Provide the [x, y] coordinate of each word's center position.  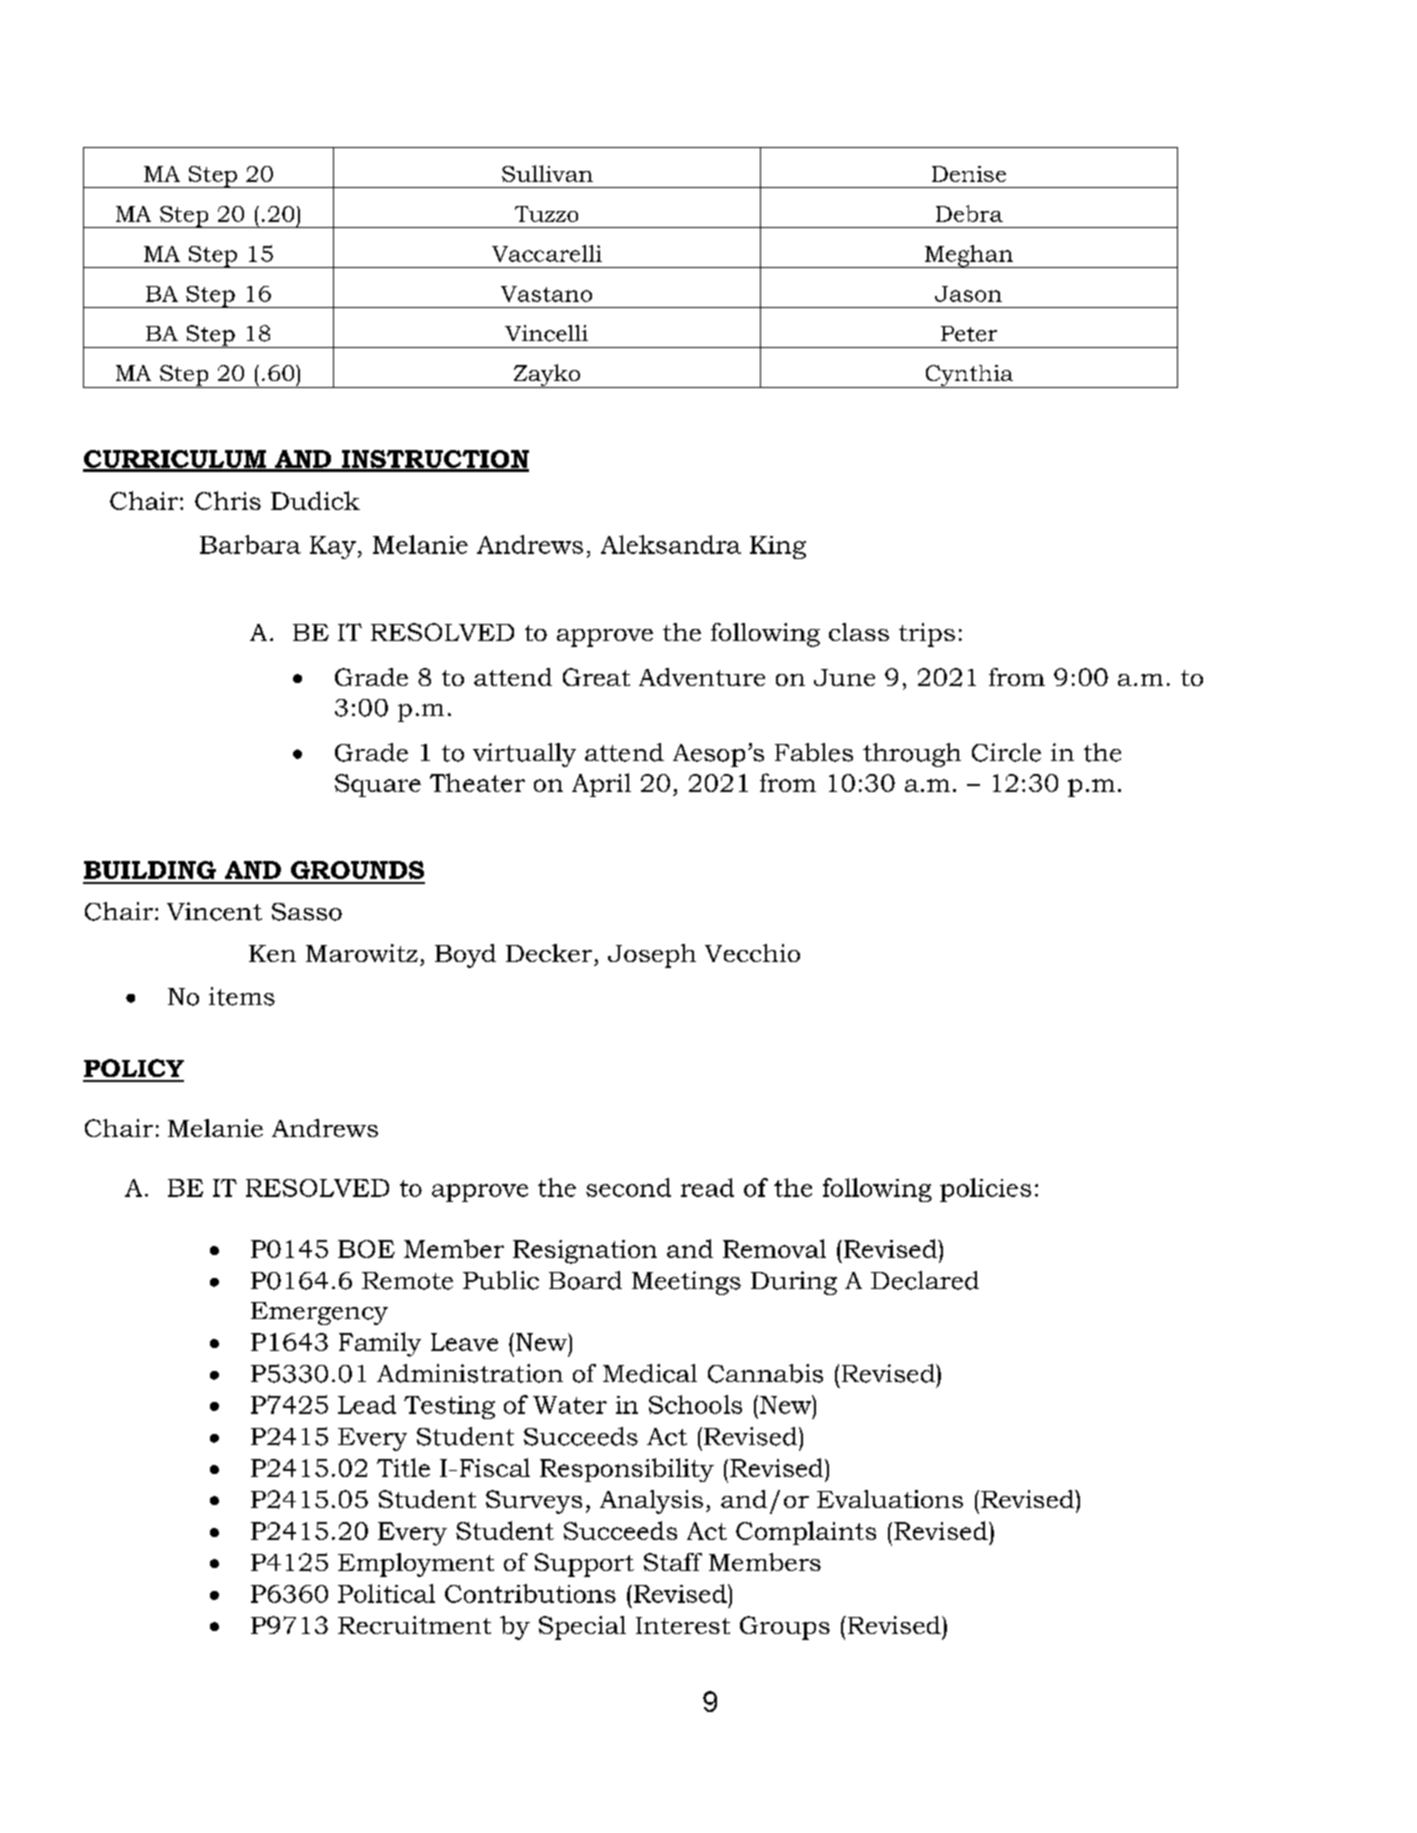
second [628, 1187]
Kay [333, 547]
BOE [366, 1249]
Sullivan [547, 173]
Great [596, 677]
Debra [969, 213]
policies [985, 1190]
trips [927, 635]
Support [584, 1565]
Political [386, 1593]
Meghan [969, 256]
